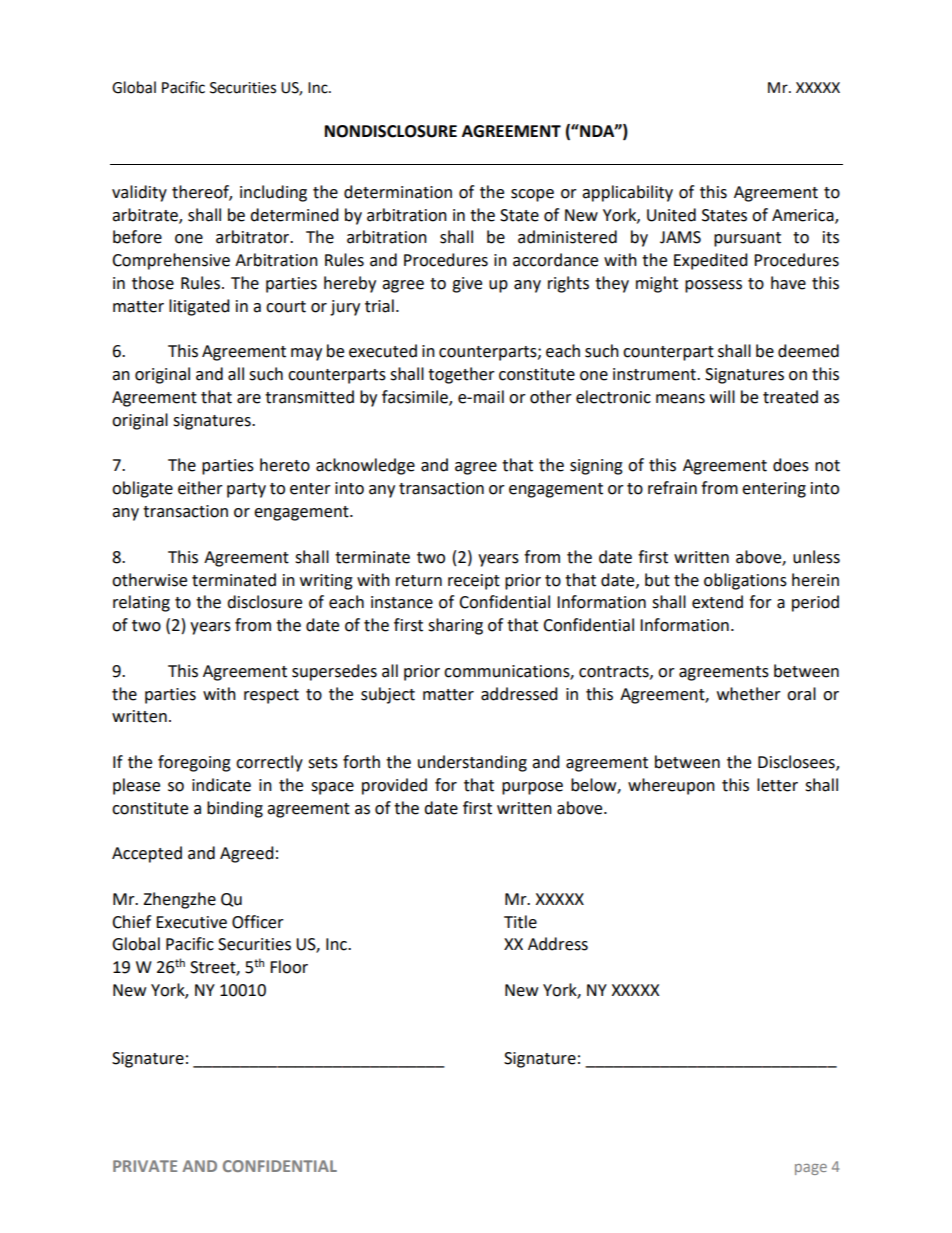 This screenshot has width=952, height=1233. Describe the element at coordinates (416, 398) in the screenshot. I see `facsimile` at that location.
